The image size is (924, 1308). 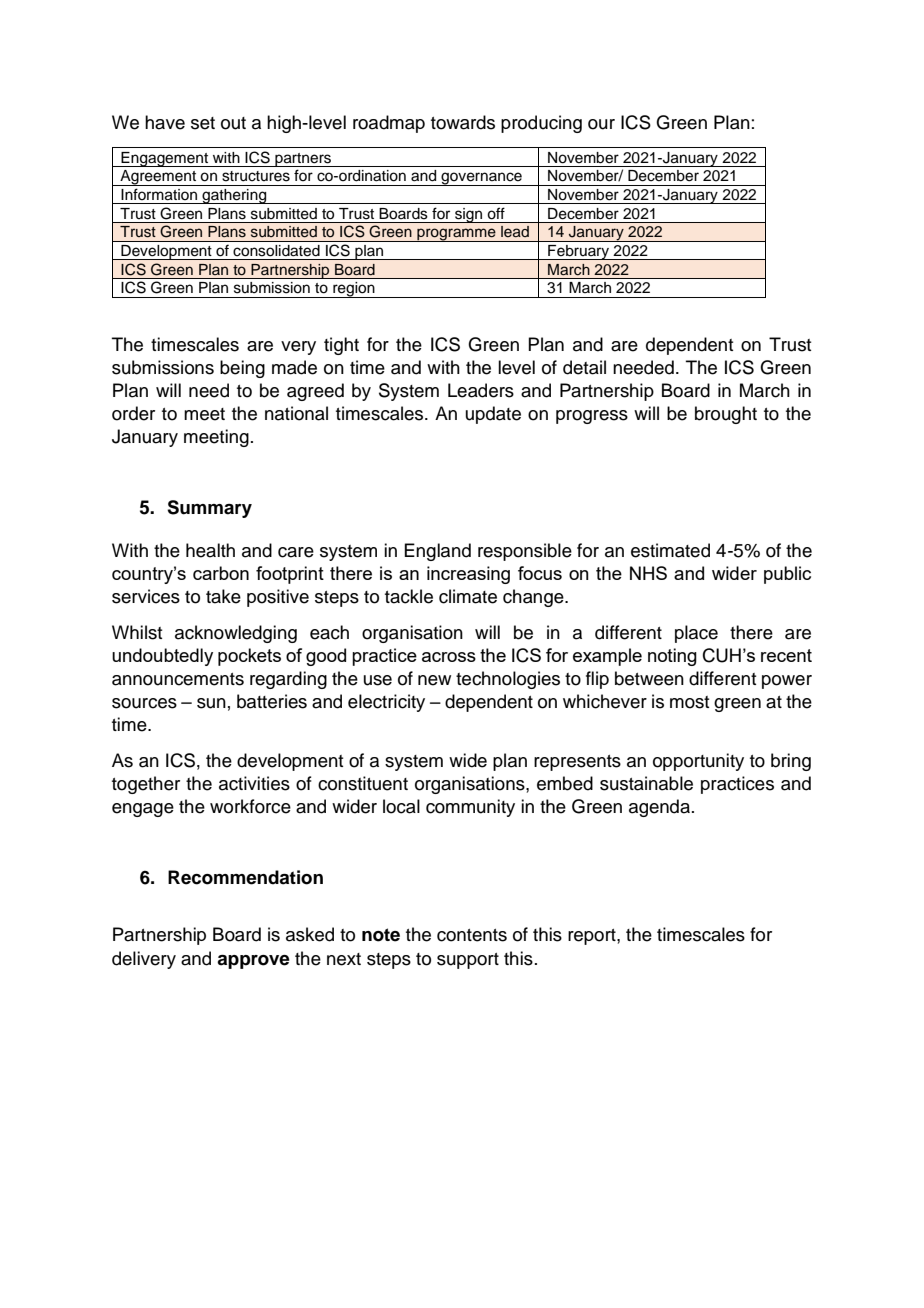 What do you see at coordinates (236, 634) in the image?
I see `acknowledging` at bounding box center [236, 634].
